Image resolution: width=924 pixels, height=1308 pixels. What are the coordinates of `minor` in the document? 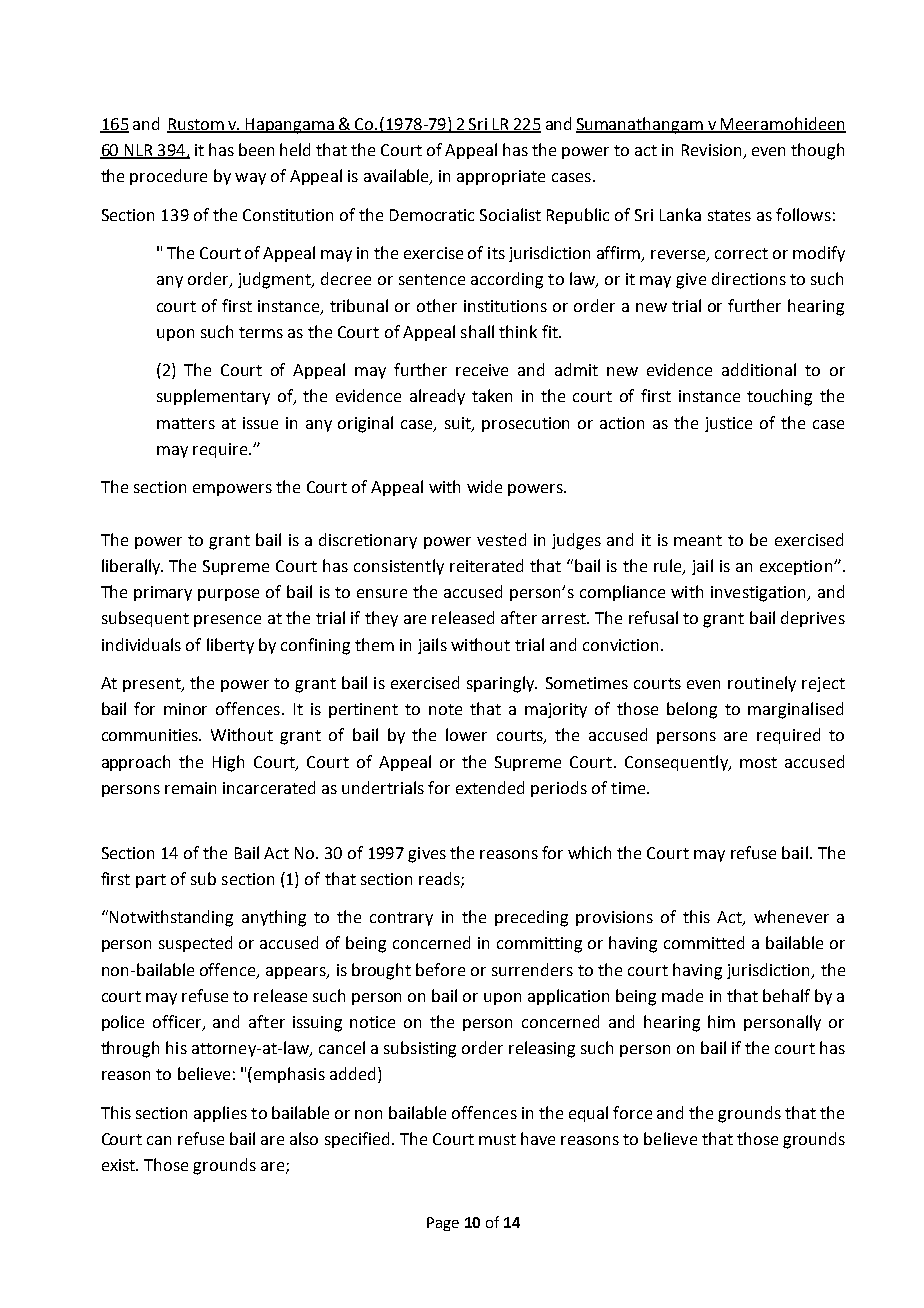 It's located at (185, 709).
